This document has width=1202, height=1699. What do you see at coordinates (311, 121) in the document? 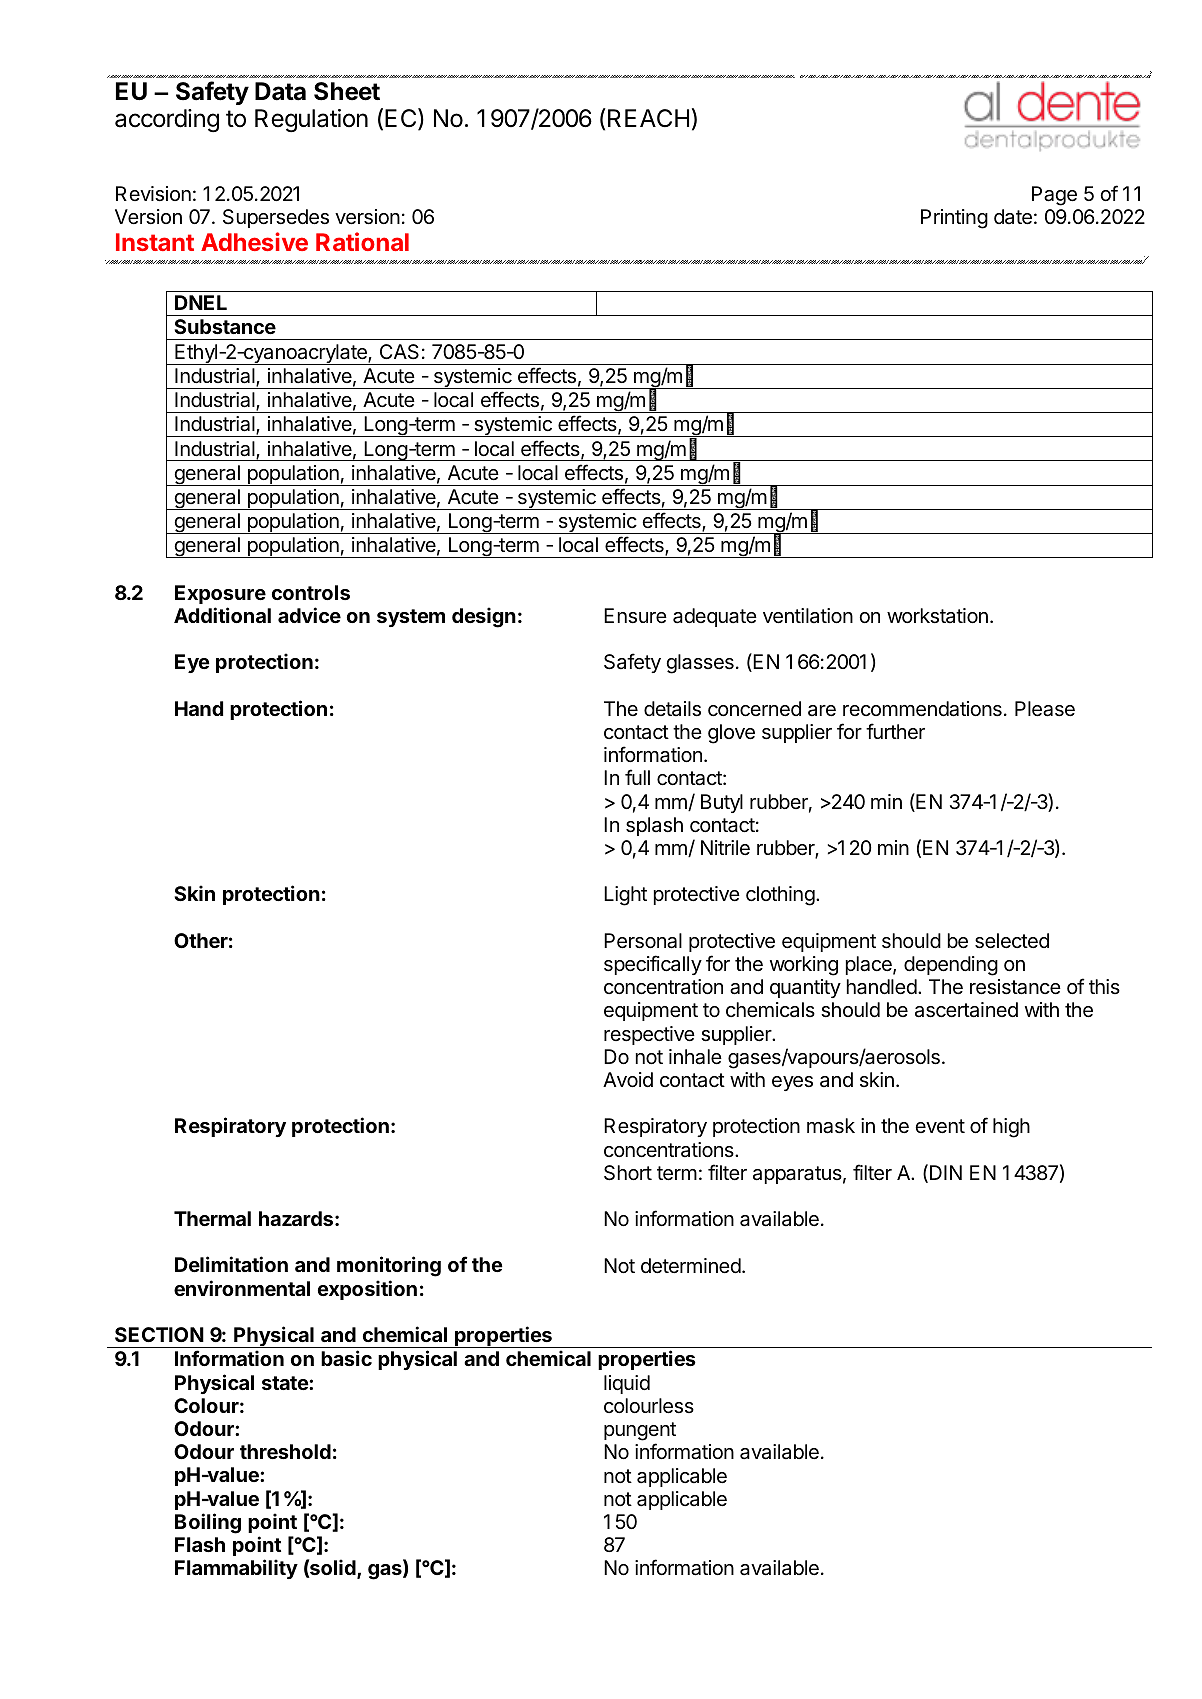
I see `Regulation` at bounding box center [311, 121].
